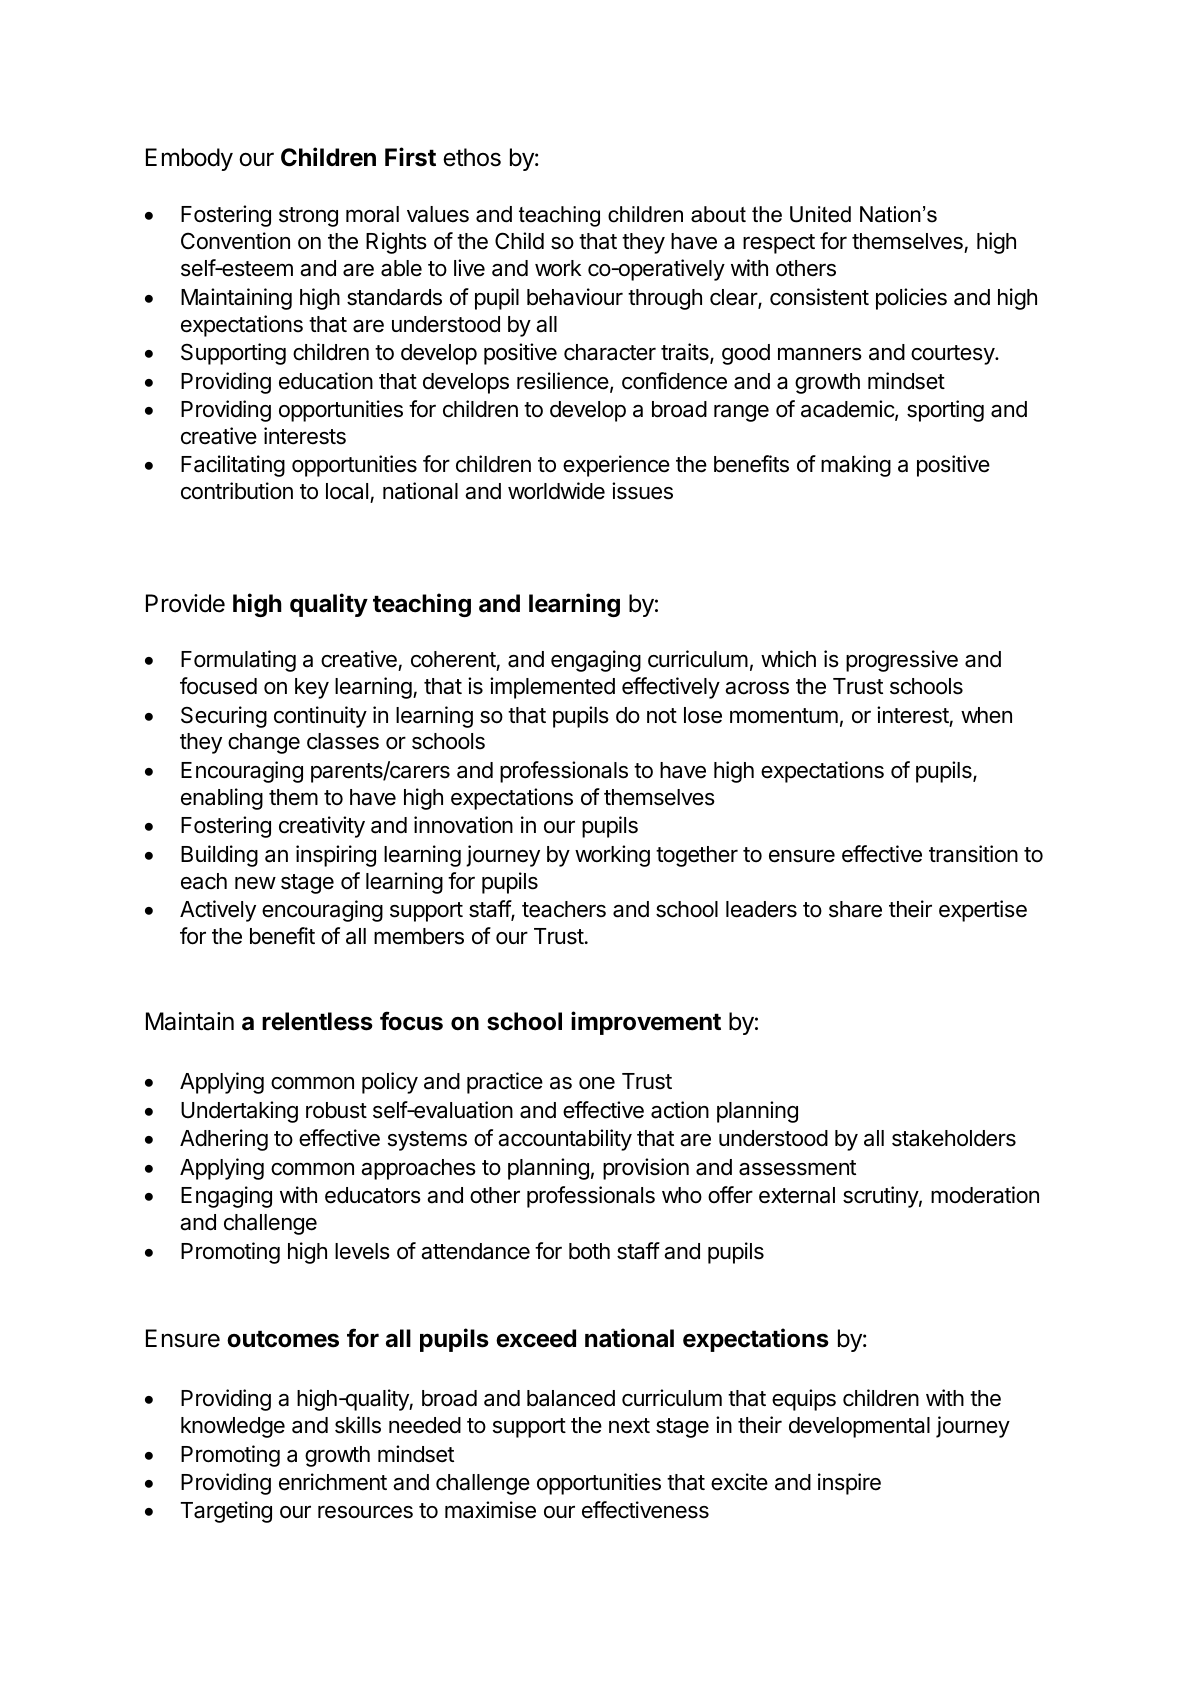  What do you see at coordinates (565, 1140) in the image?
I see `accountability` at bounding box center [565, 1140].
